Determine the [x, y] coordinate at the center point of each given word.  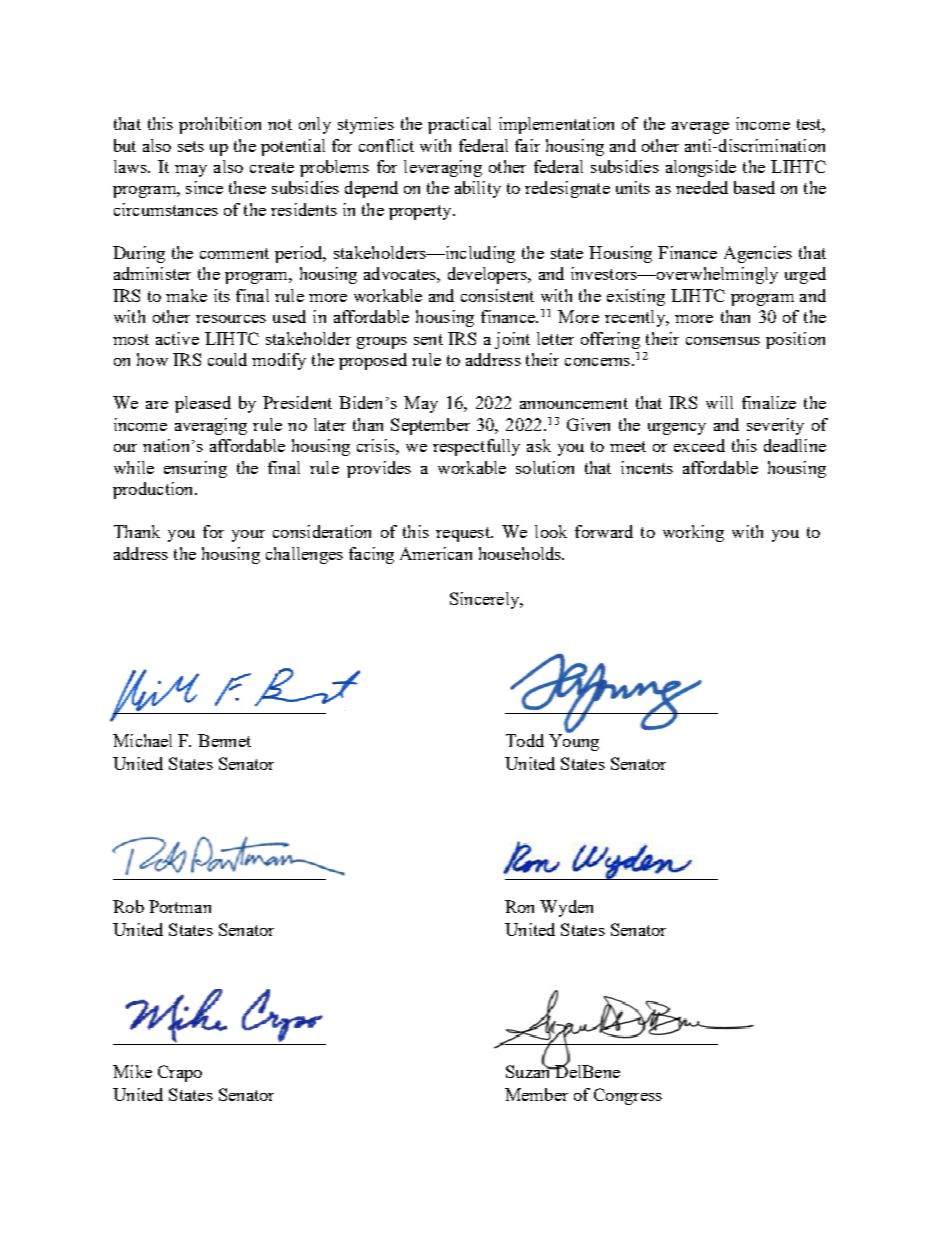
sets [191, 146]
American [436, 553]
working [693, 533]
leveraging [443, 168]
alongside [701, 168]
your [248, 536]
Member [536, 1094]
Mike [132, 1071]
